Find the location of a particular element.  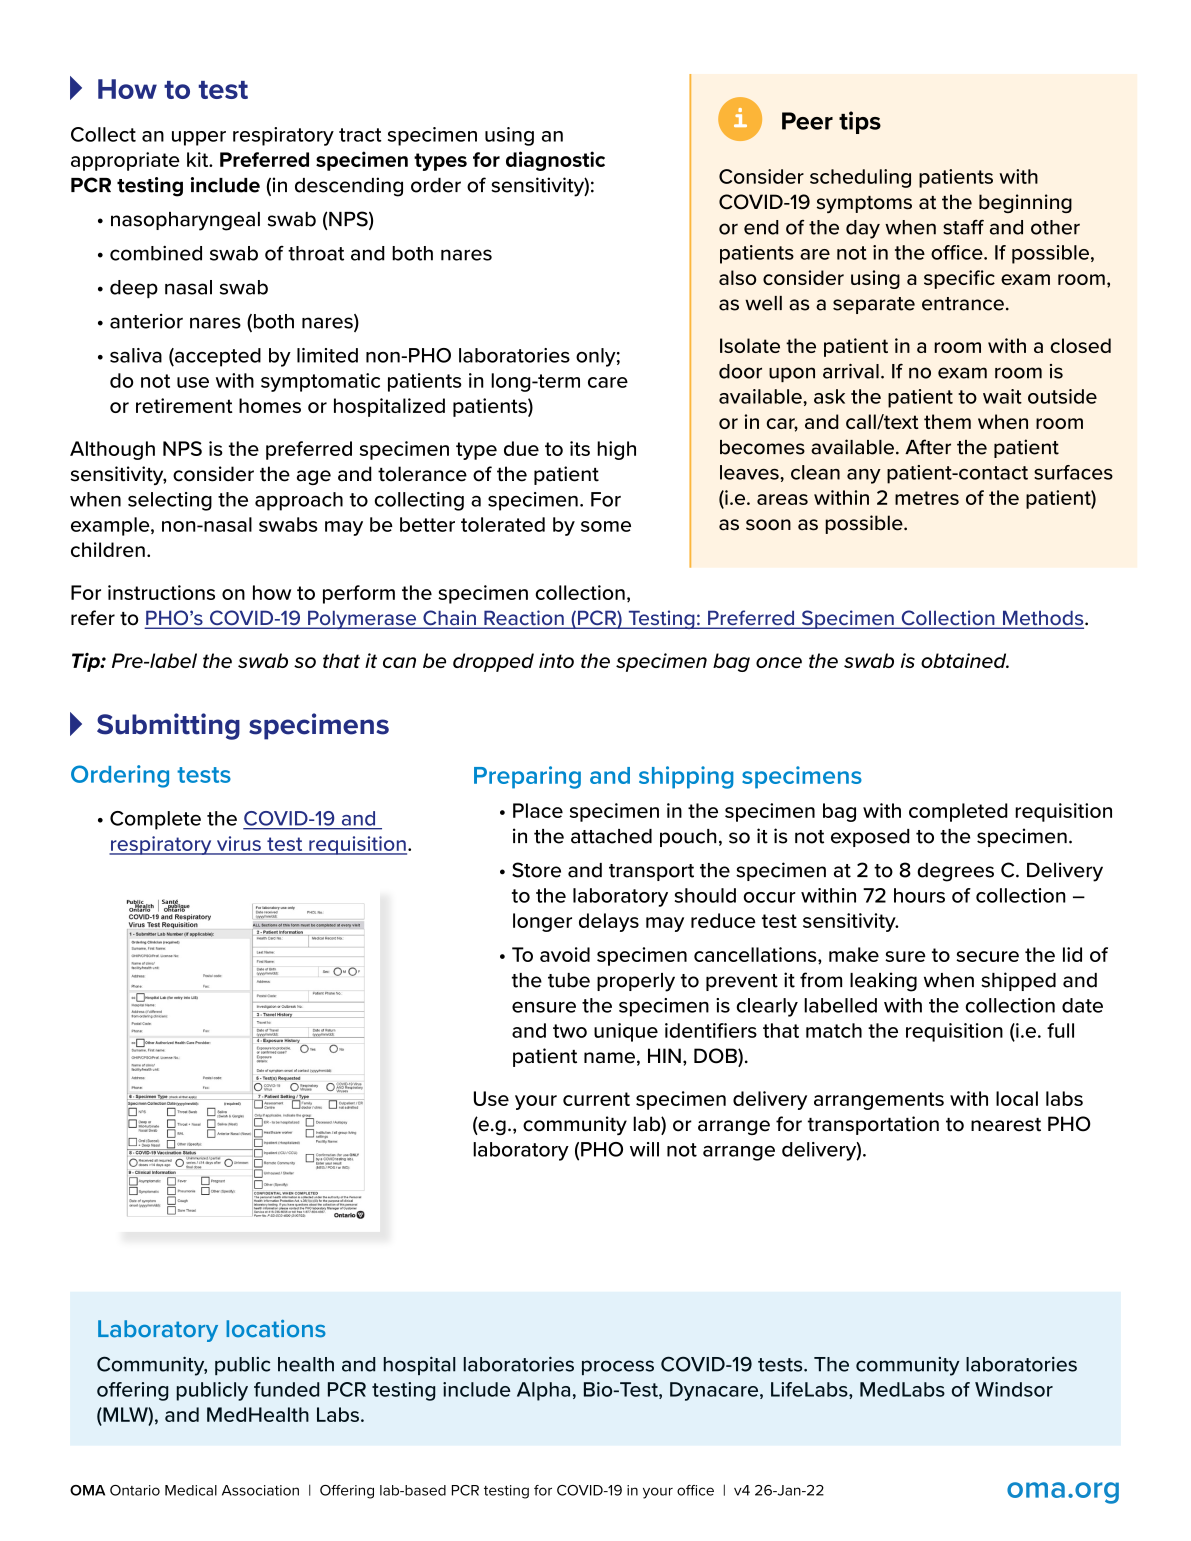

Medical is located at coordinates (191, 1490).
